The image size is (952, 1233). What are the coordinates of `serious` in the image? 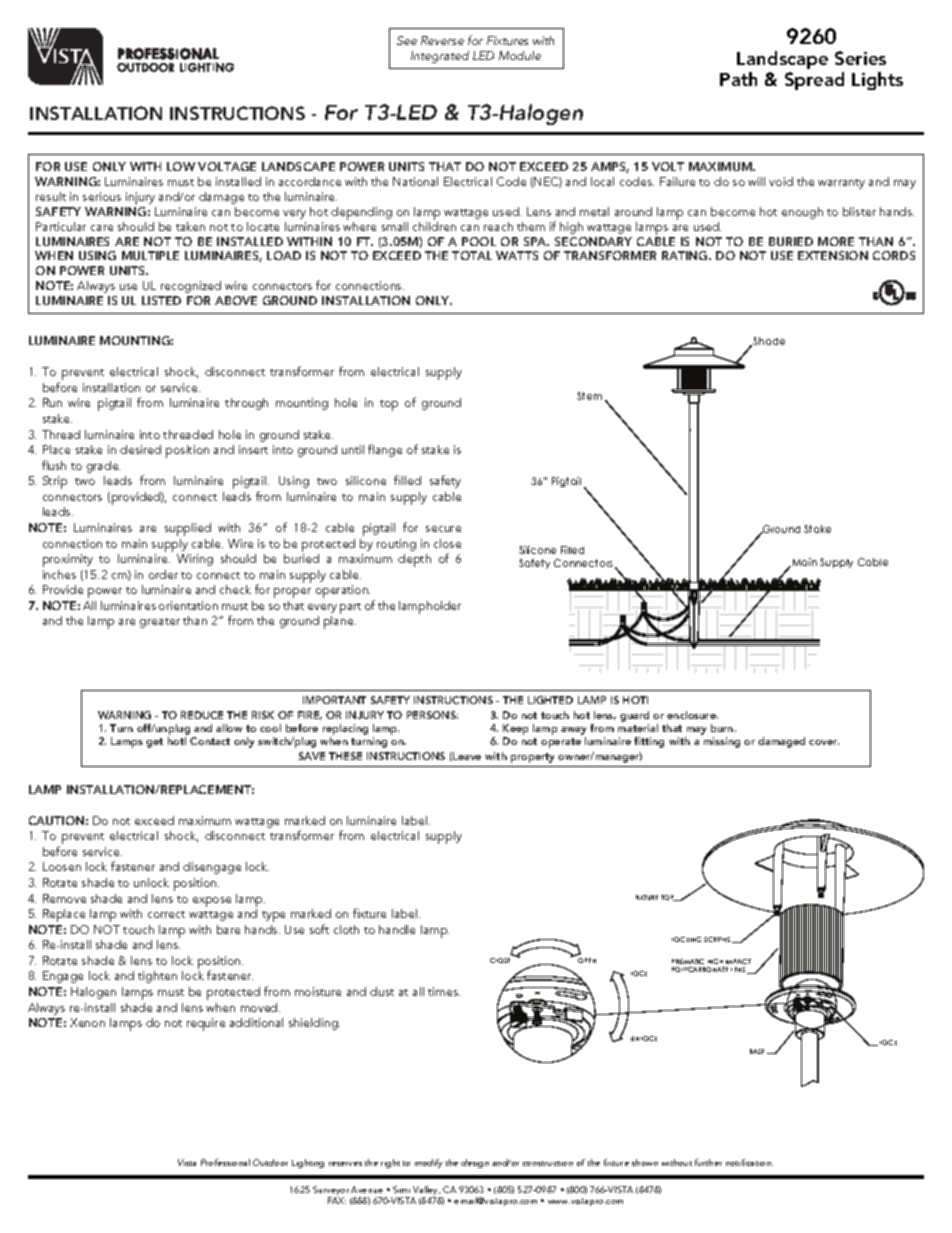 It's located at (102, 196).
